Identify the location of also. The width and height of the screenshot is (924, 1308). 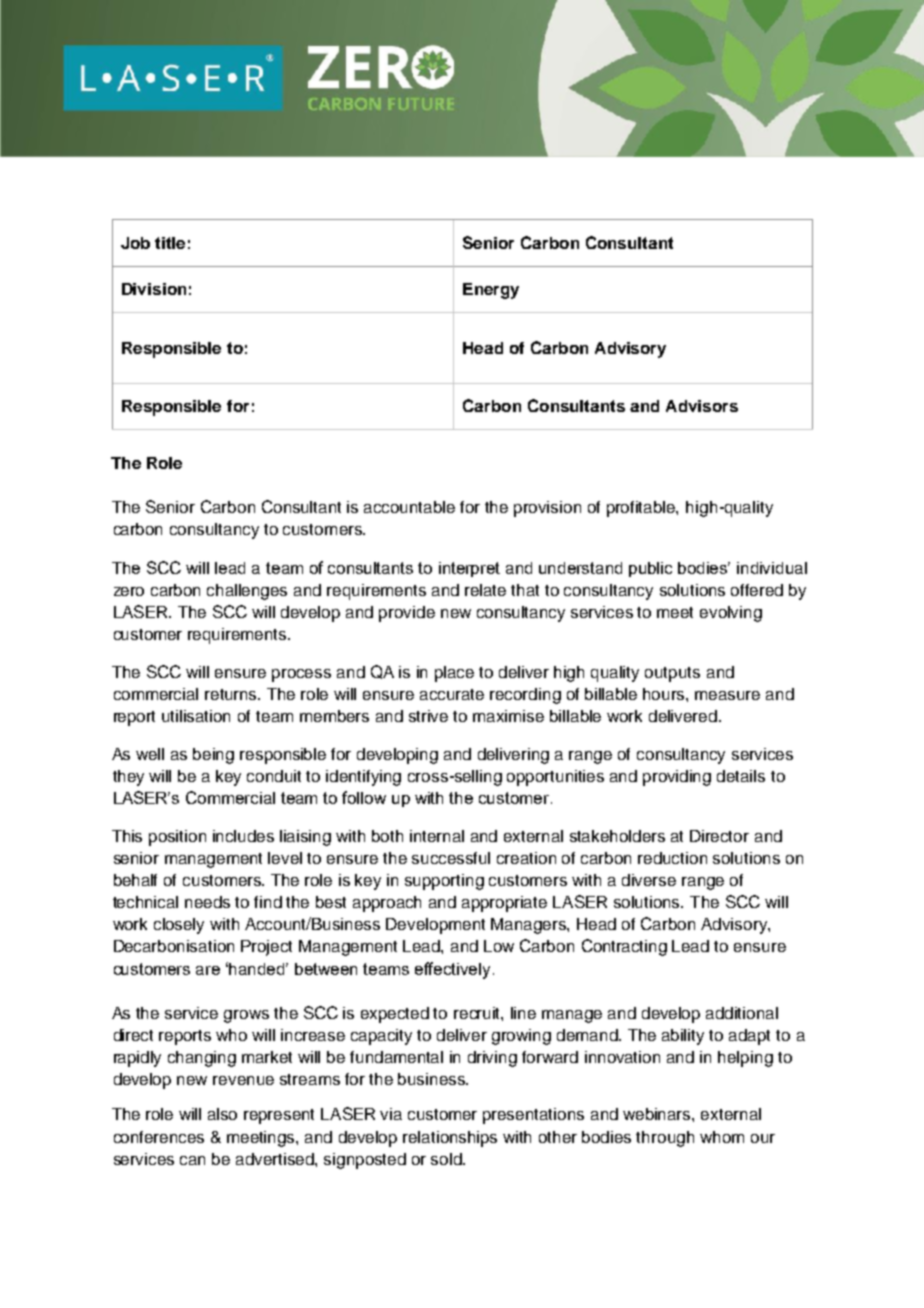
(222, 1114).
